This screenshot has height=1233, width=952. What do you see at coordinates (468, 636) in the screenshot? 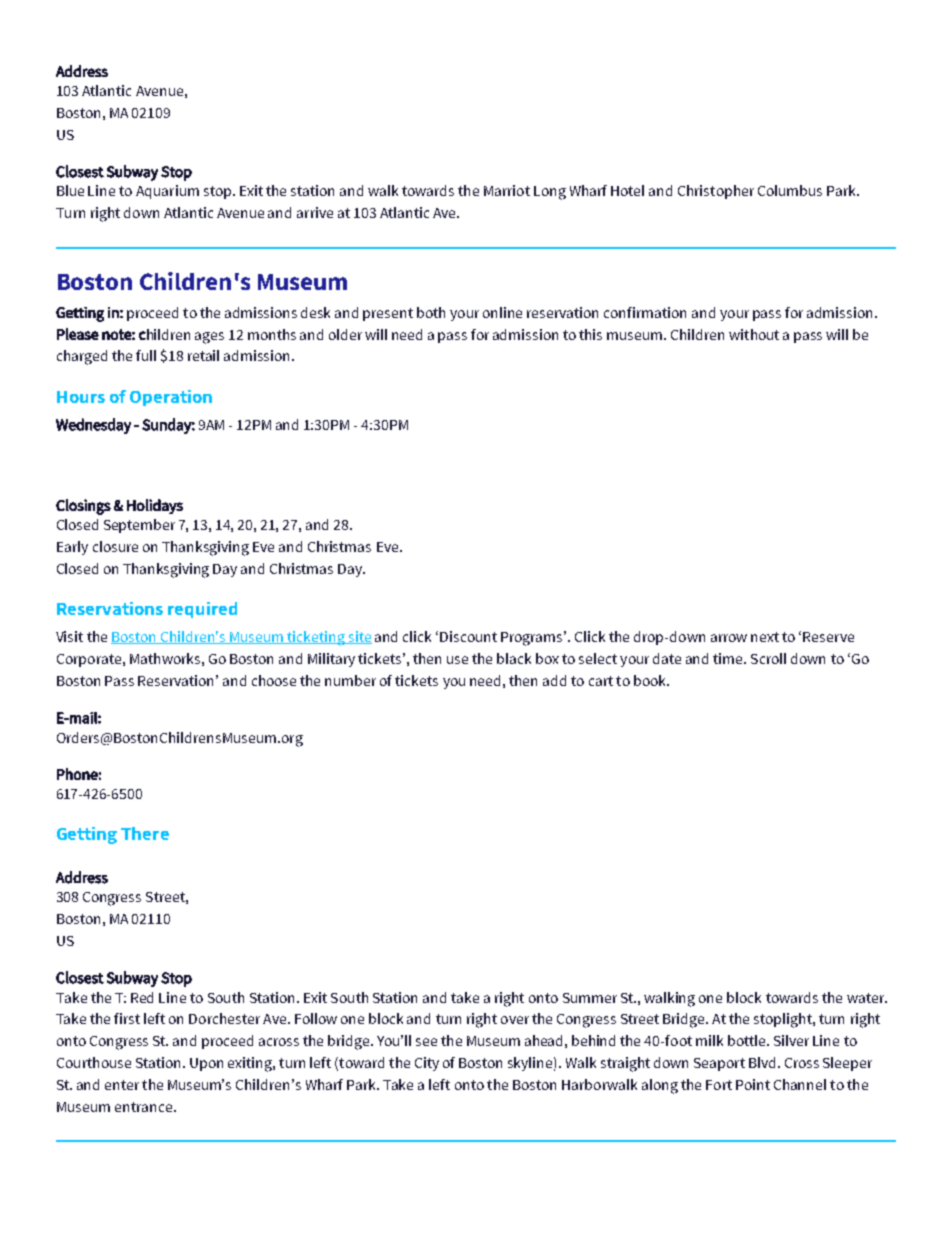
I see `Discount` at bounding box center [468, 636].
